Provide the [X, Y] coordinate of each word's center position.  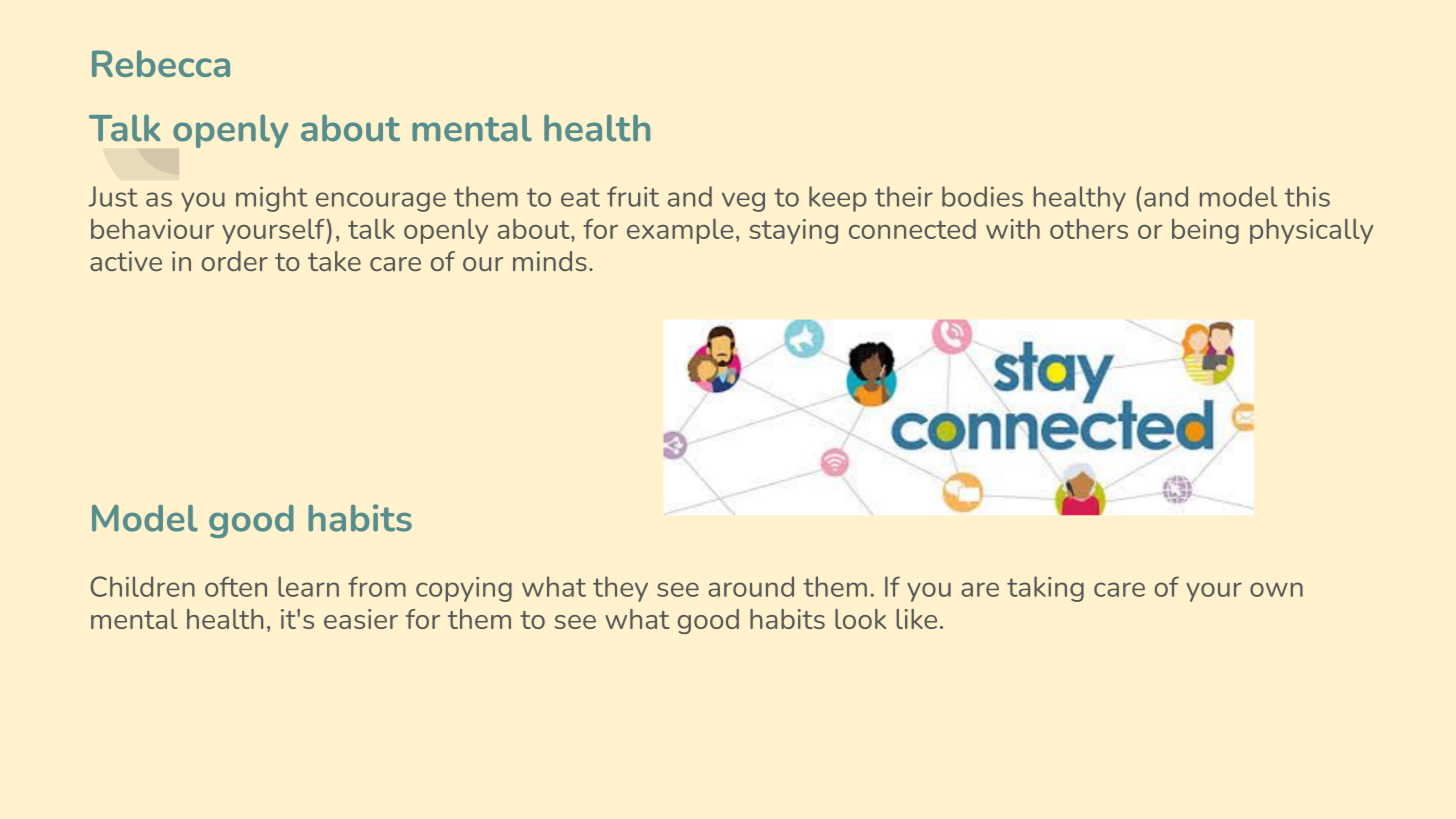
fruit [633, 196]
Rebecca [161, 63]
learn [308, 586]
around [751, 586]
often [236, 586]
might [272, 199]
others [1089, 229]
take [334, 261]
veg [743, 202]
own [1276, 589]
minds [550, 261]
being [1205, 231]
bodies [982, 196]
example [680, 231]
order [235, 261]
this [1307, 196]
